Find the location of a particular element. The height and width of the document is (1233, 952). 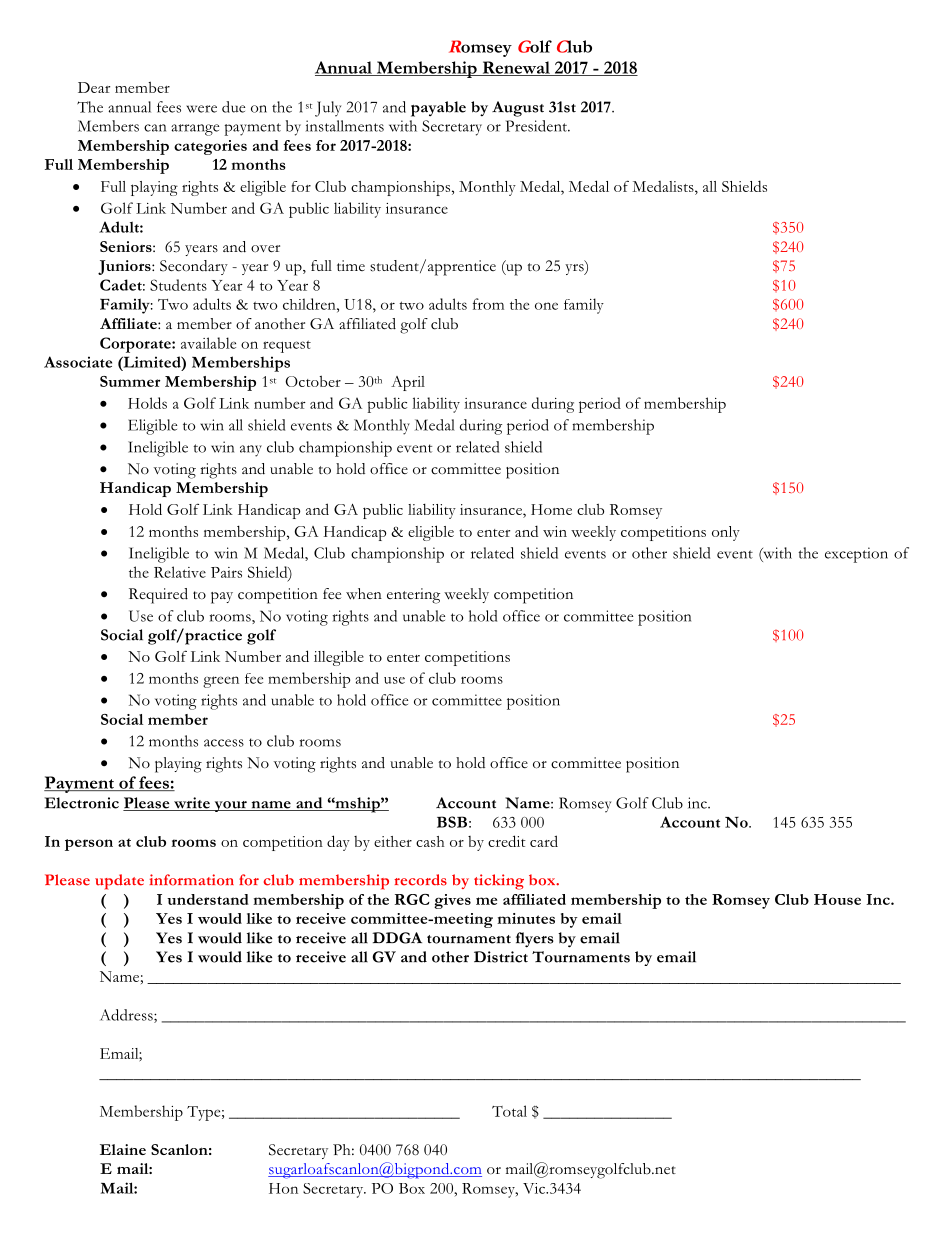

were is located at coordinates (201, 109).
